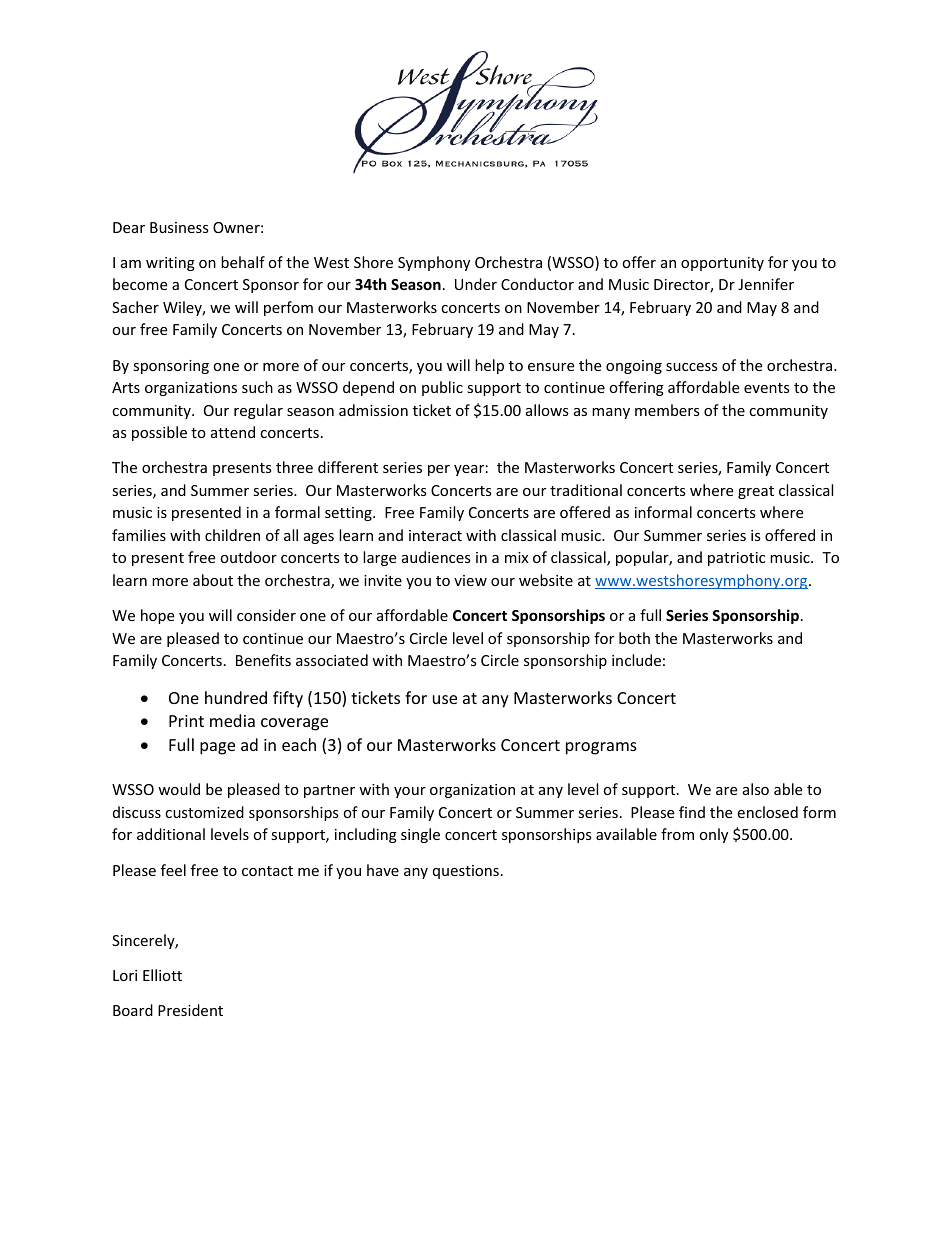 This screenshot has height=1233, width=952. Describe the element at coordinates (190, 1010) in the screenshot. I see `President` at that location.
